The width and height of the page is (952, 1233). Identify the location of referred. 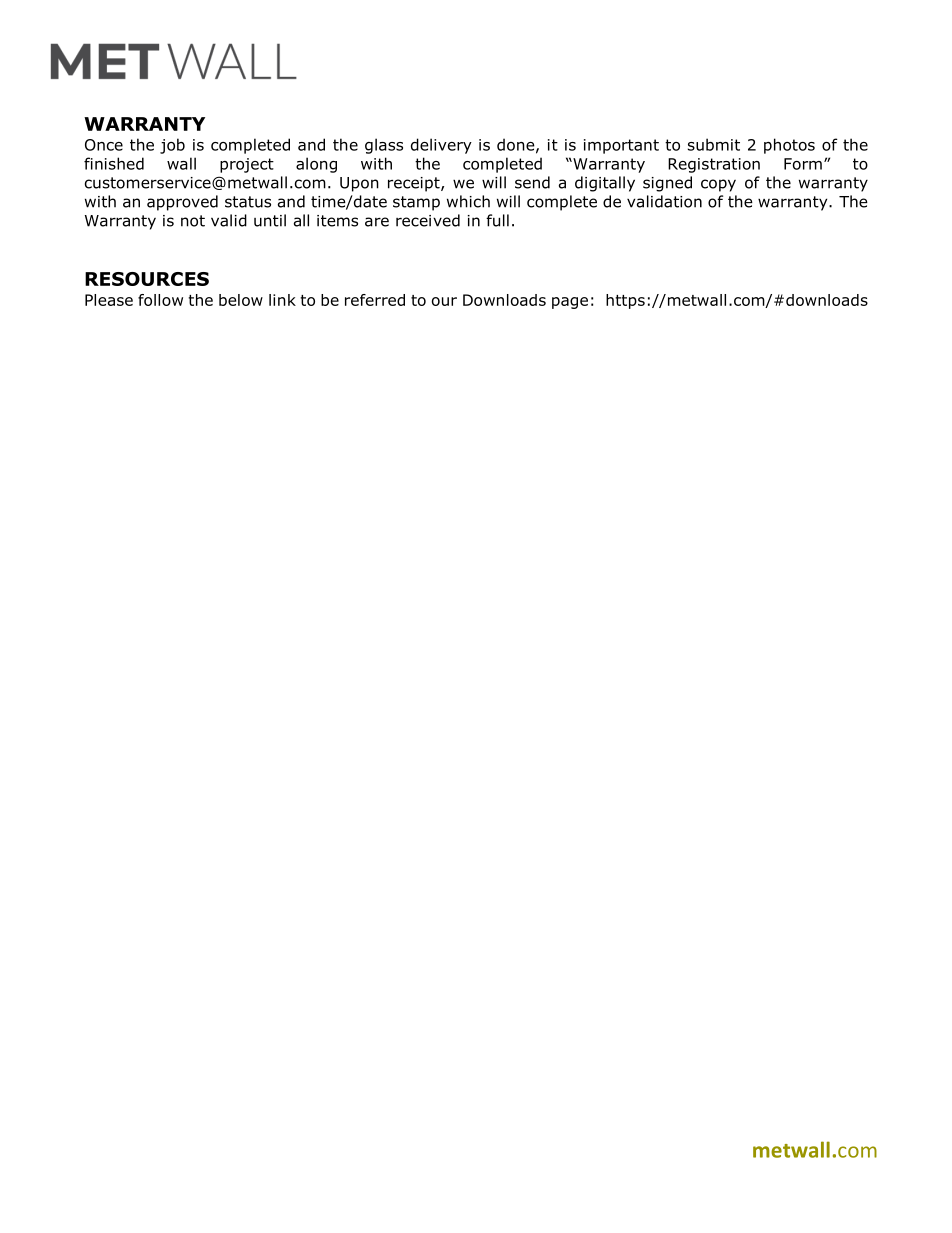
(375, 300).
